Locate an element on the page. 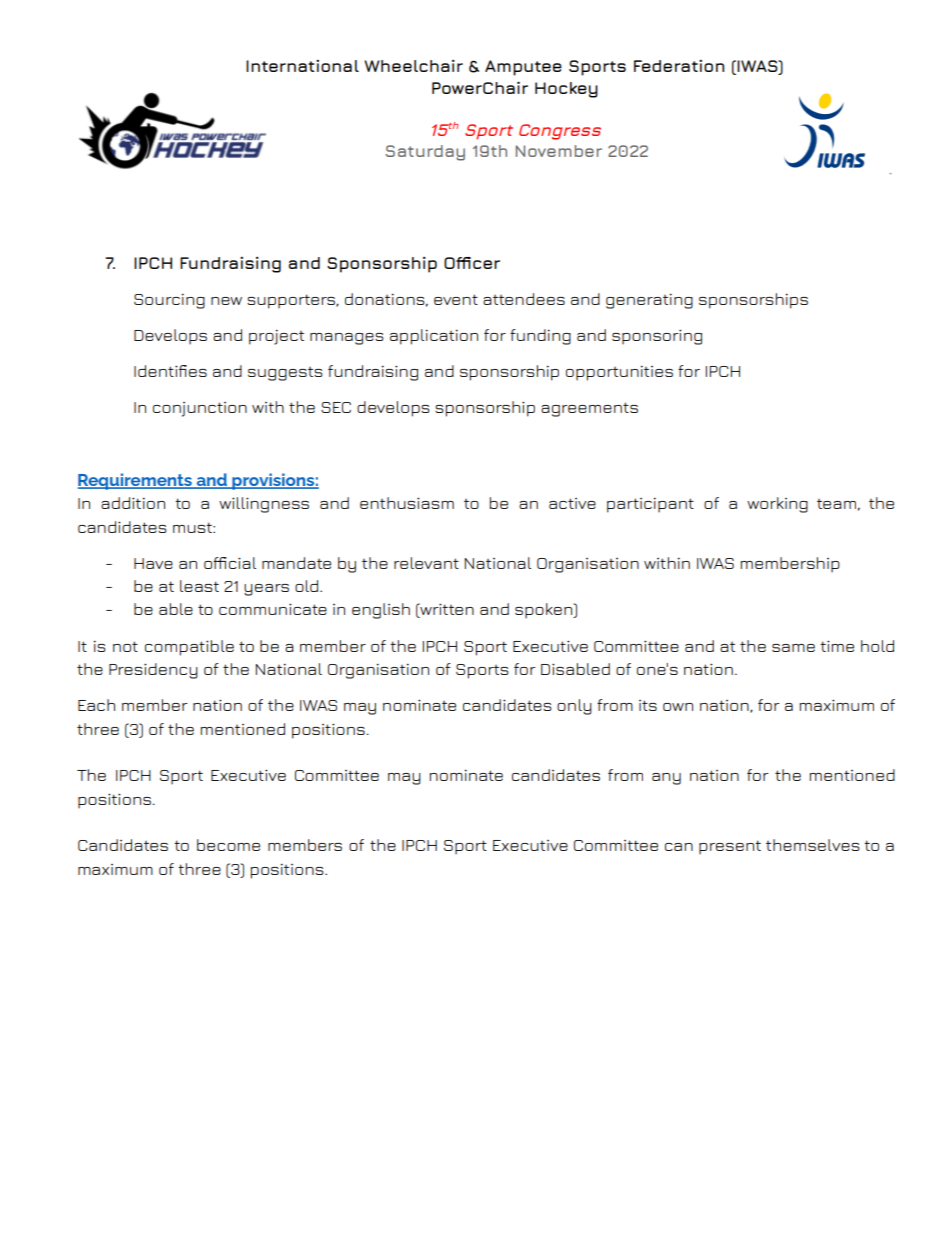 The image size is (952, 1233). themselves is located at coordinates (813, 845).
